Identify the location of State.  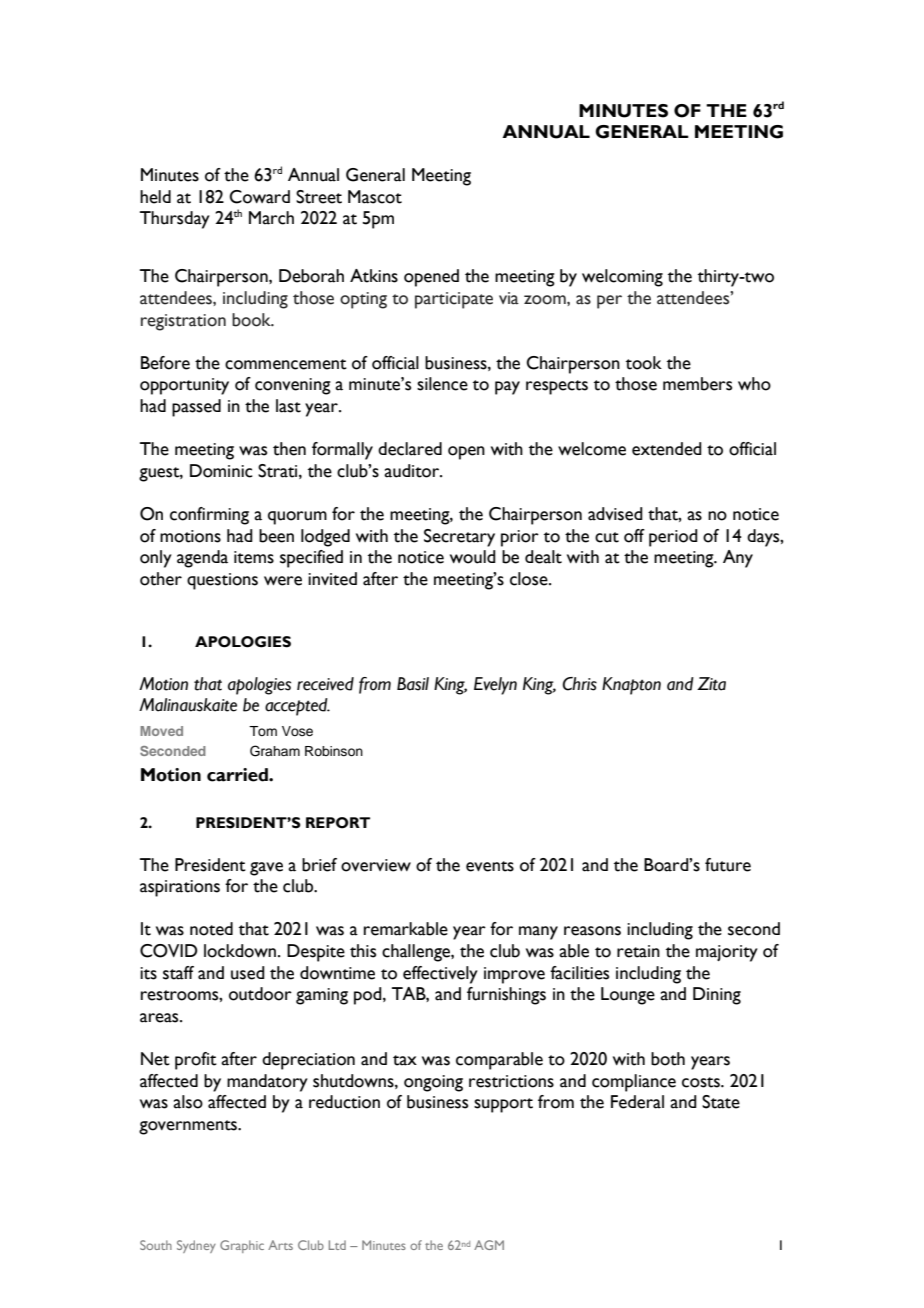
(721, 1102).
